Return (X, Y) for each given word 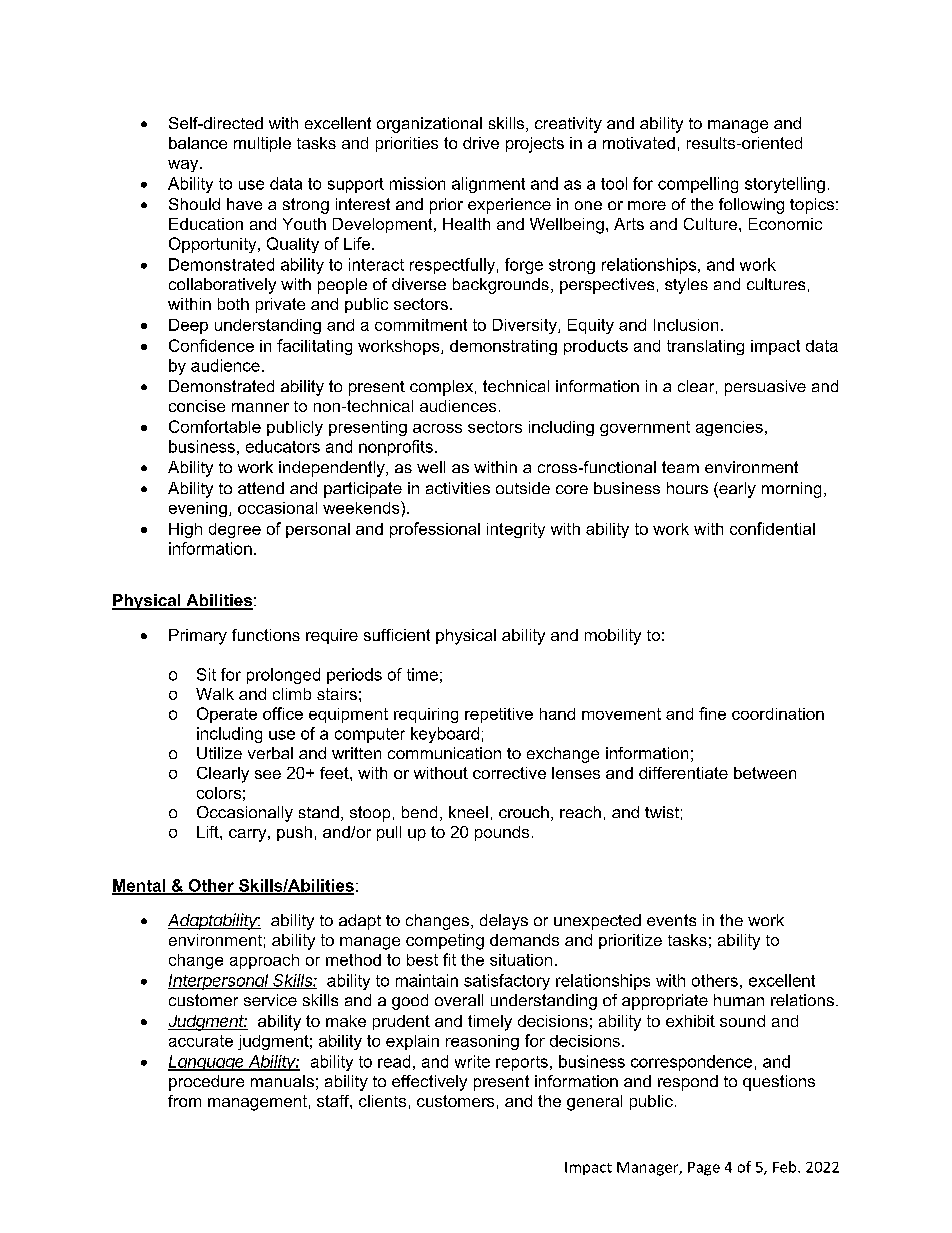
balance (198, 143)
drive (481, 143)
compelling (698, 185)
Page (704, 1169)
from (184, 1101)
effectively (429, 1083)
